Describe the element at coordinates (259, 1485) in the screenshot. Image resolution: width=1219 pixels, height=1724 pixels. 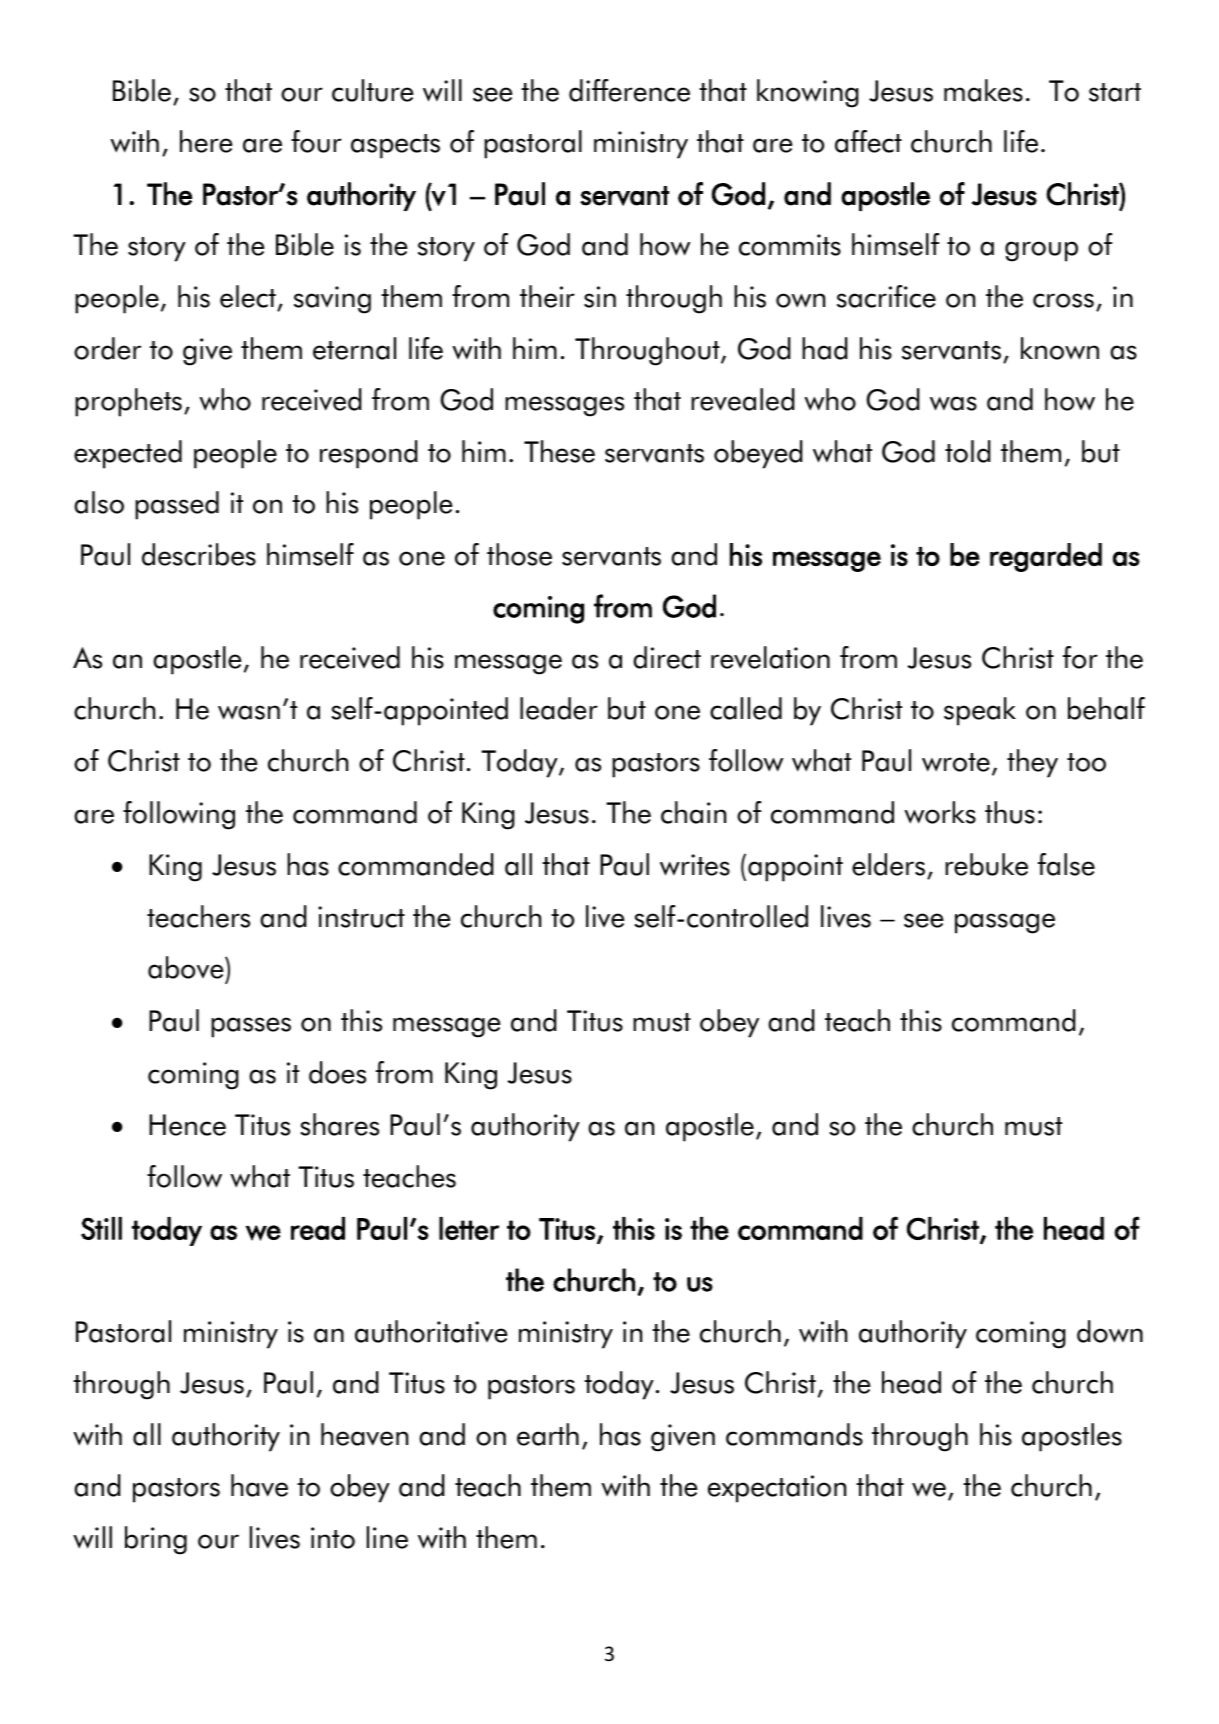
I see `have` at that location.
